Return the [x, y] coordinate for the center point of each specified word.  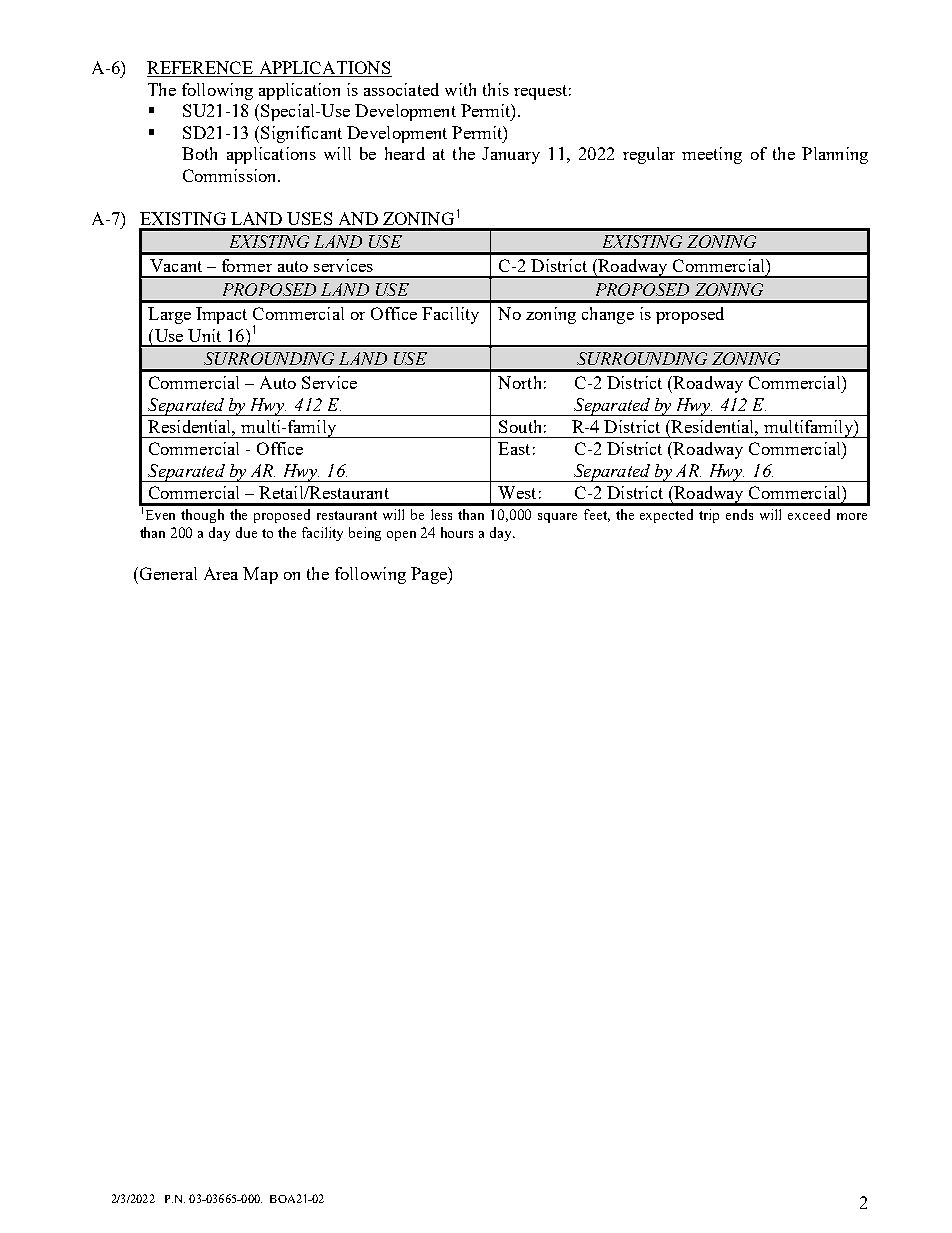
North [519, 382]
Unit [204, 335]
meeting [712, 155]
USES [309, 218]
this [496, 89]
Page [430, 575]
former [247, 265]
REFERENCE [201, 69]
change [608, 315]
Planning [835, 155]
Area [221, 573]
